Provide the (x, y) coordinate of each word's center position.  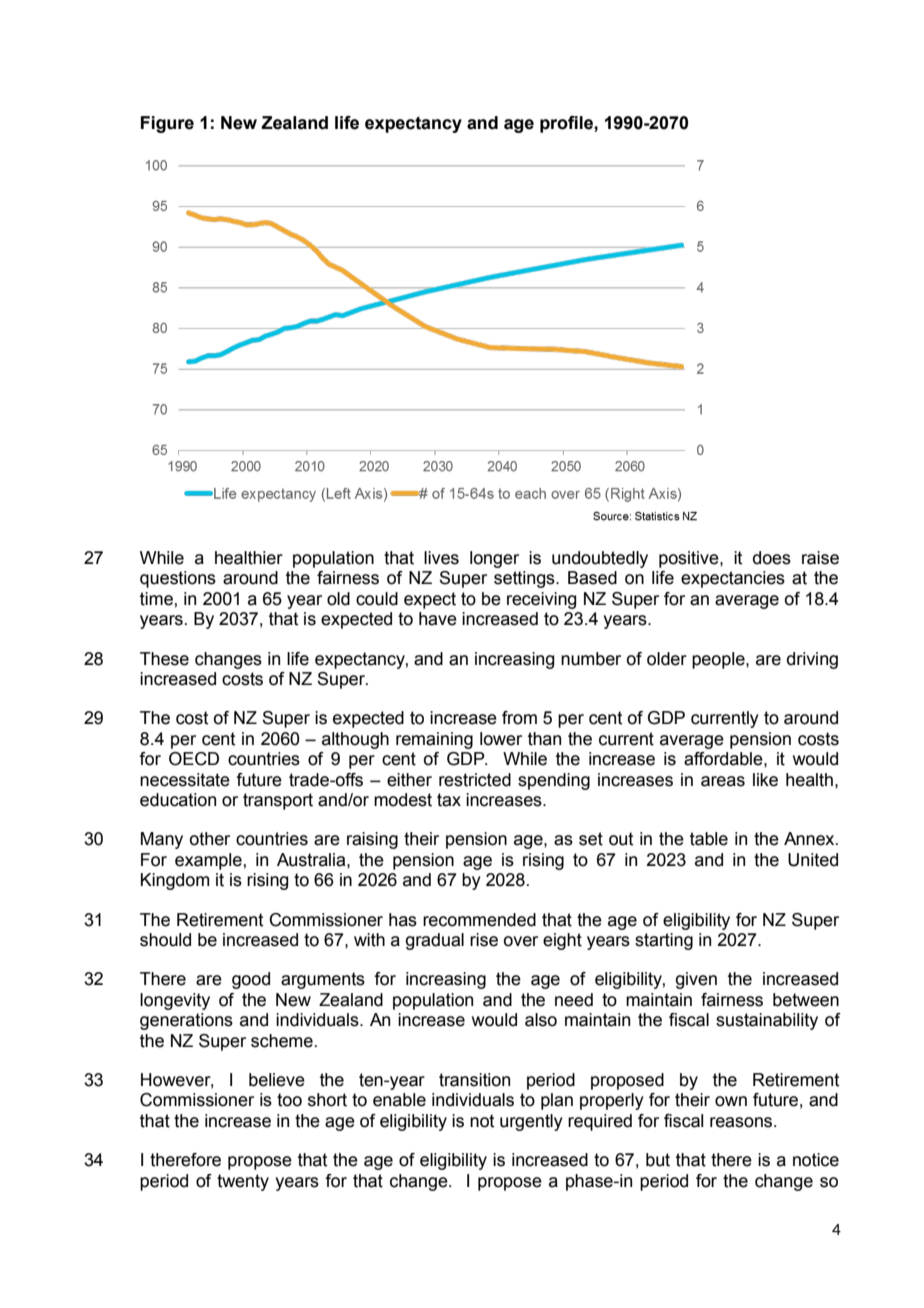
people (719, 660)
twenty (243, 1182)
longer (494, 559)
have (438, 619)
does (772, 558)
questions (178, 579)
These (164, 659)
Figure (167, 124)
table (709, 839)
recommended (479, 920)
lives (441, 558)
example (209, 861)
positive (690, 559)
